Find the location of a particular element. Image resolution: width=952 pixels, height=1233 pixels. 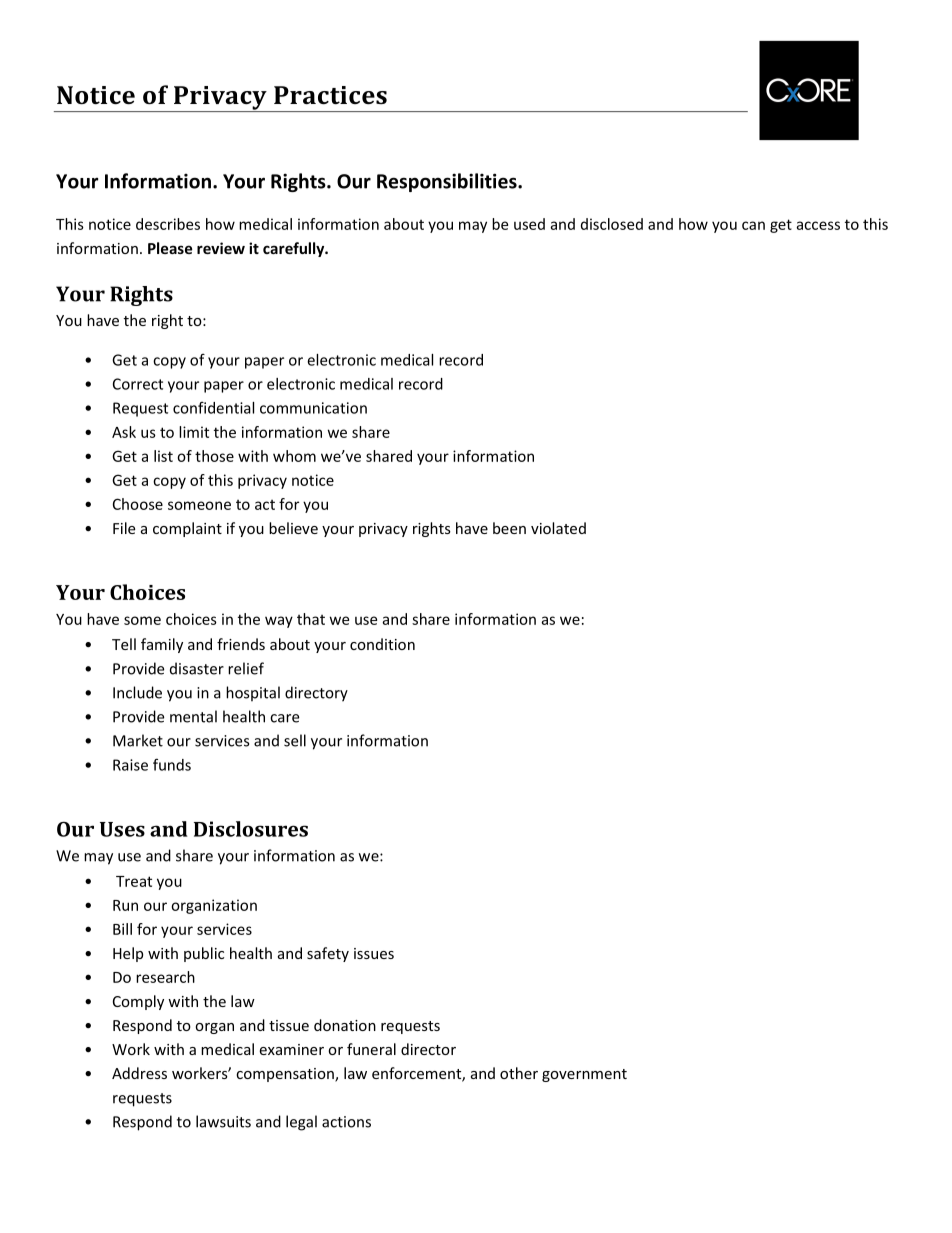

complaint is located at coordinates (187, 529).
